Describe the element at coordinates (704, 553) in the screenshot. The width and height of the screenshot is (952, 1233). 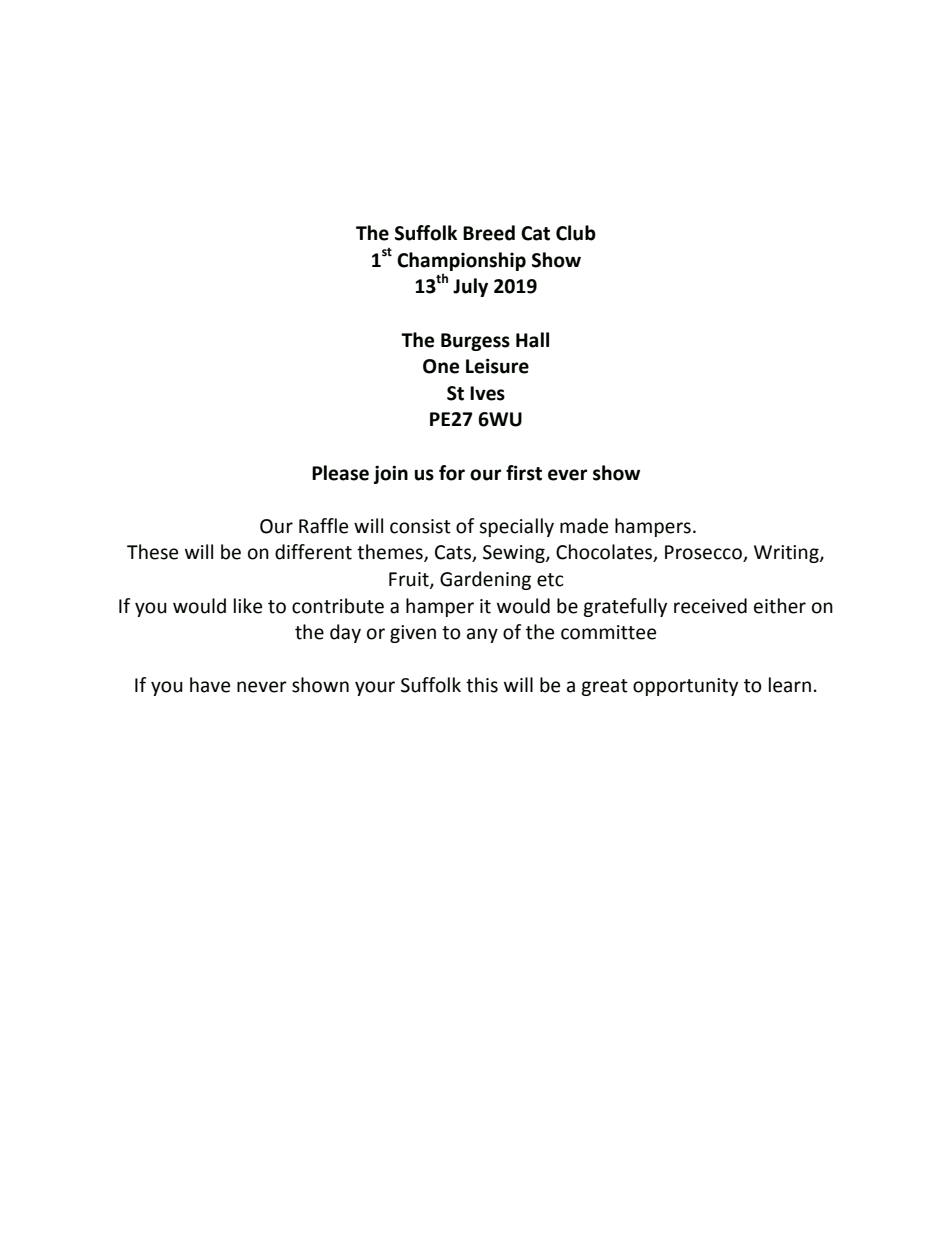
I see `Prosecco` at that location.
